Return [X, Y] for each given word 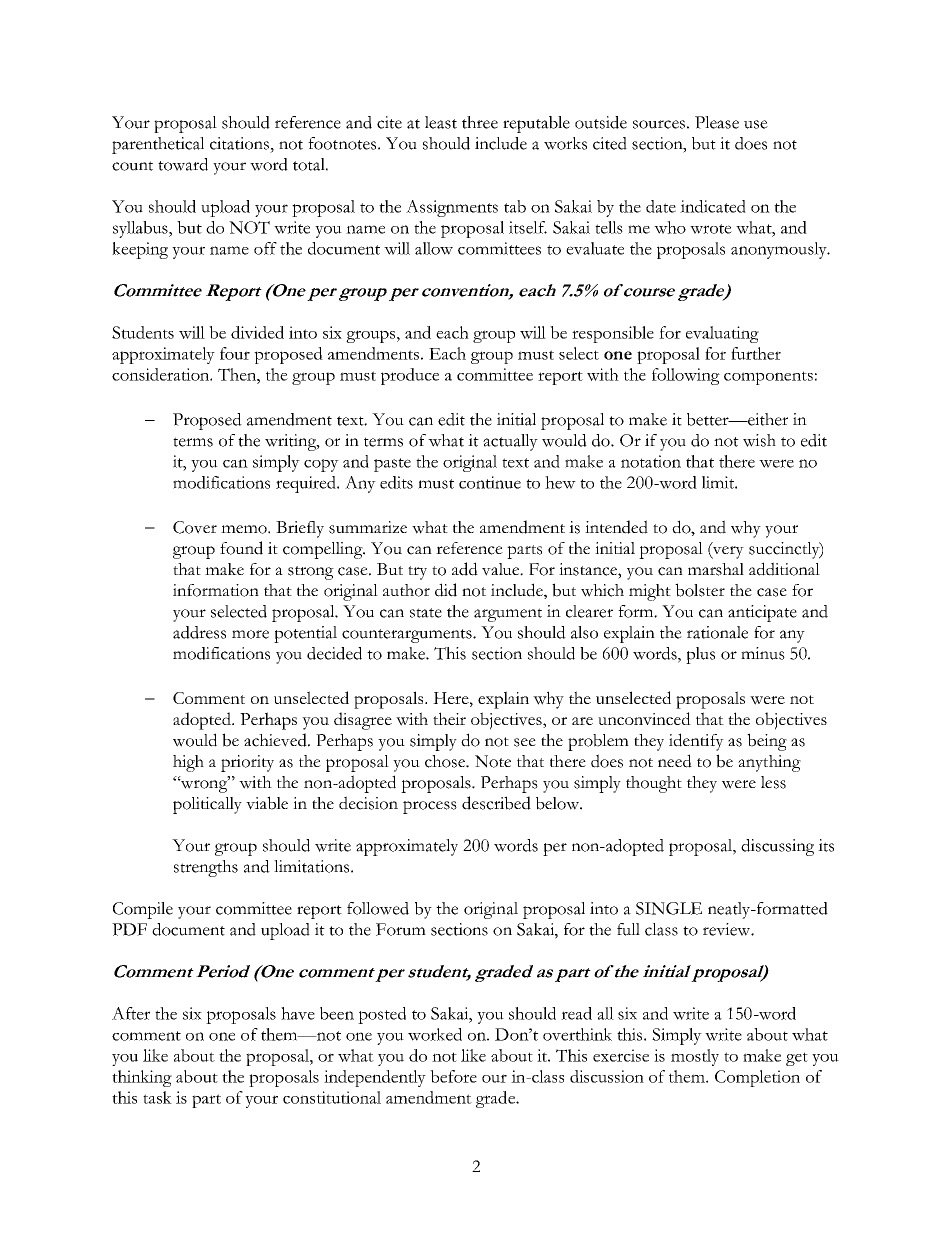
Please [717, 122]
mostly [695, 1057]
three [480, 122]
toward [183, 164]
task [157, 1097]
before [453, 1076]
